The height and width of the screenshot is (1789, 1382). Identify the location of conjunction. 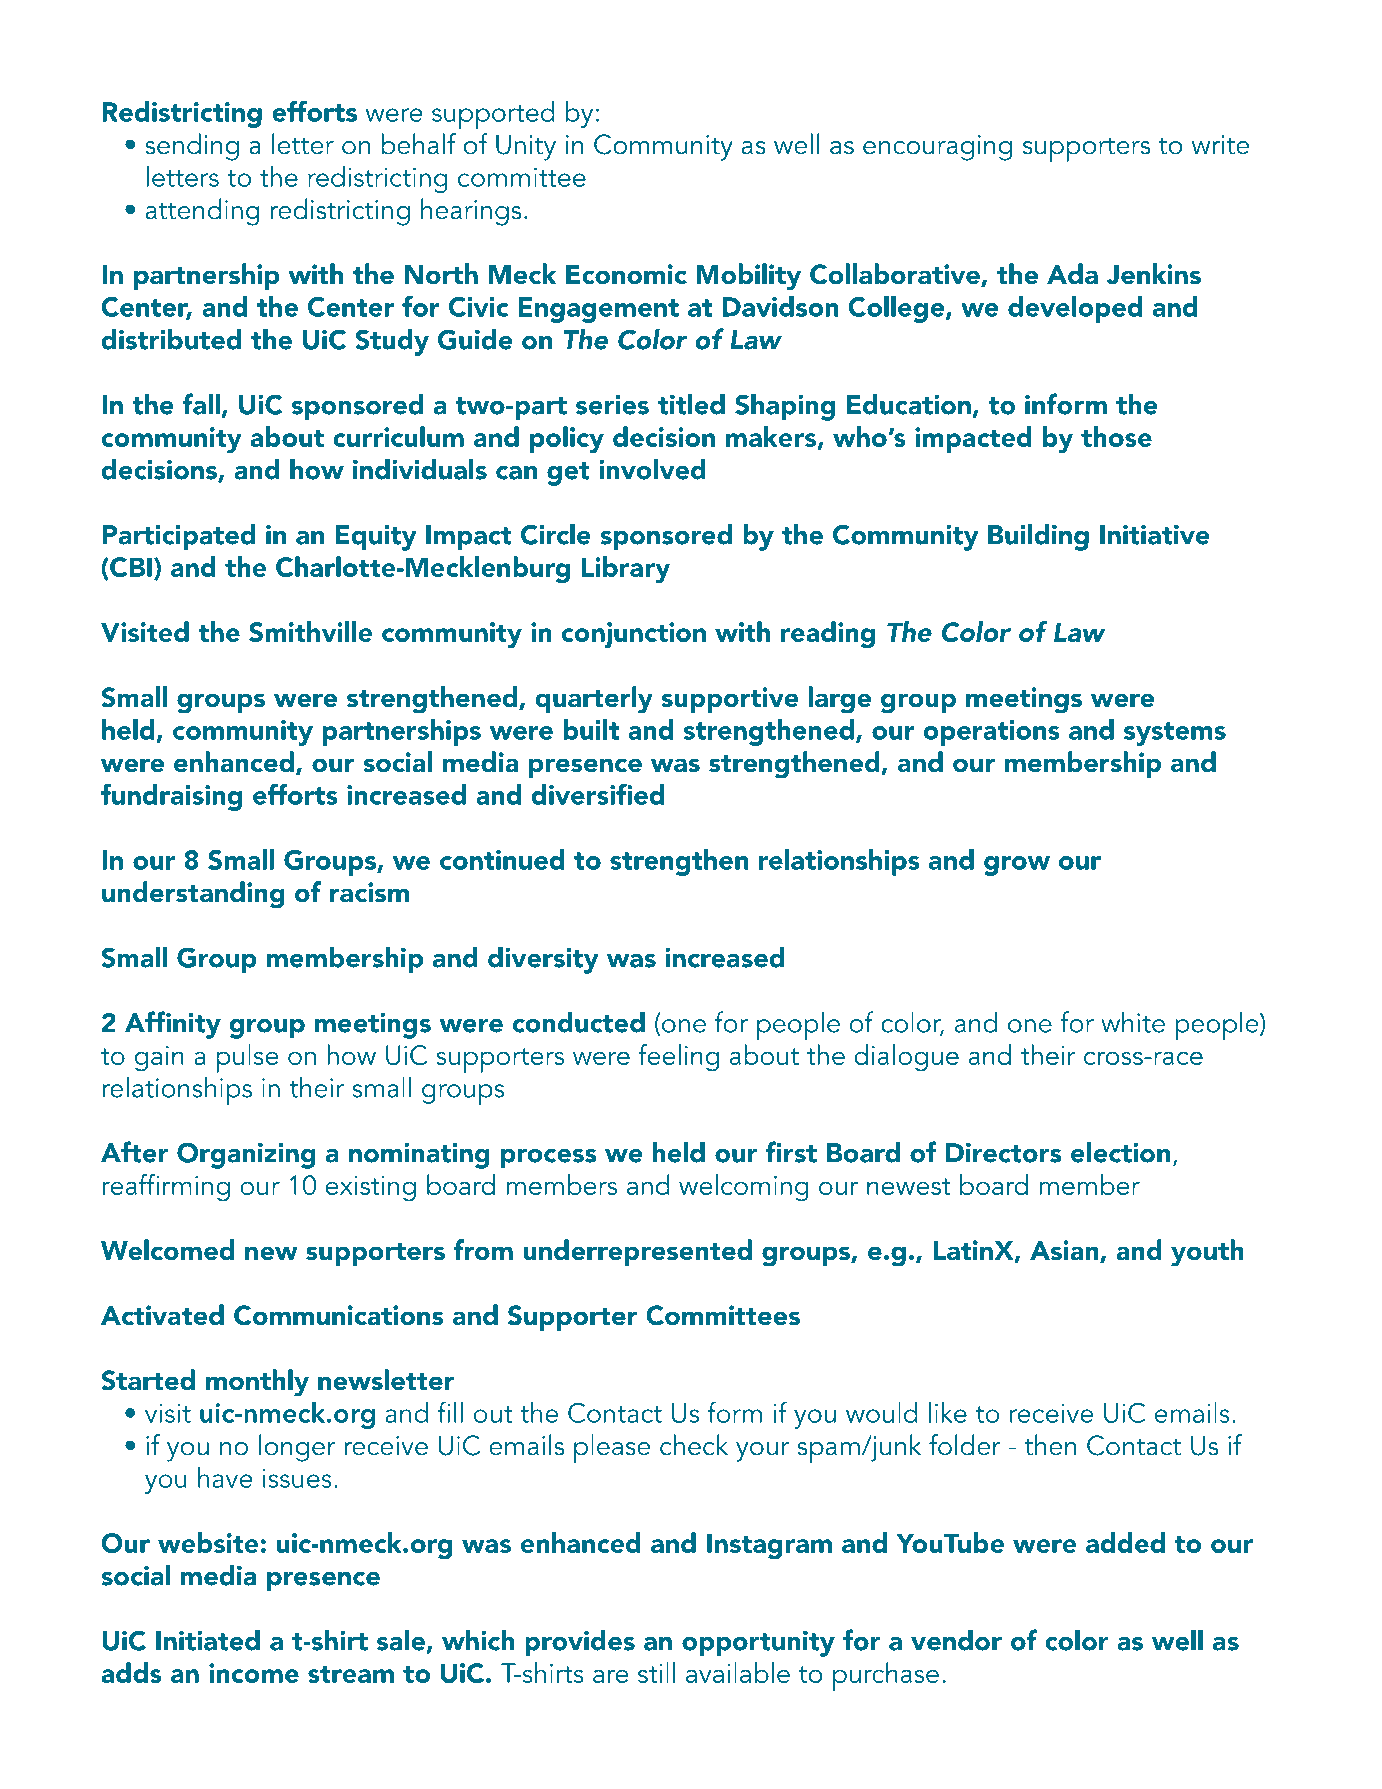
(634, 635).
